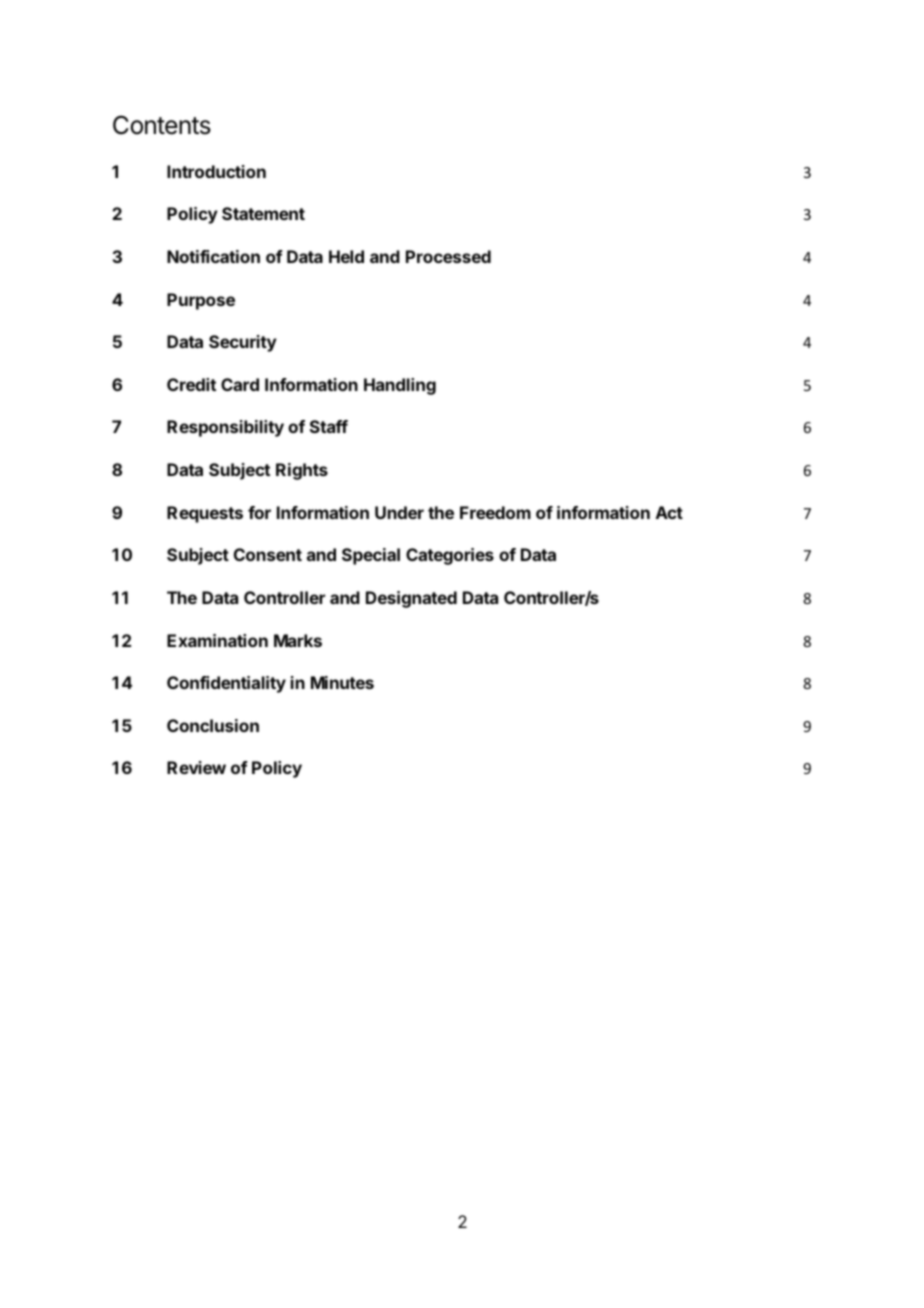  Describe the element at coordinates (450, 556) in the screenshot. I see `Categories` at that location.
